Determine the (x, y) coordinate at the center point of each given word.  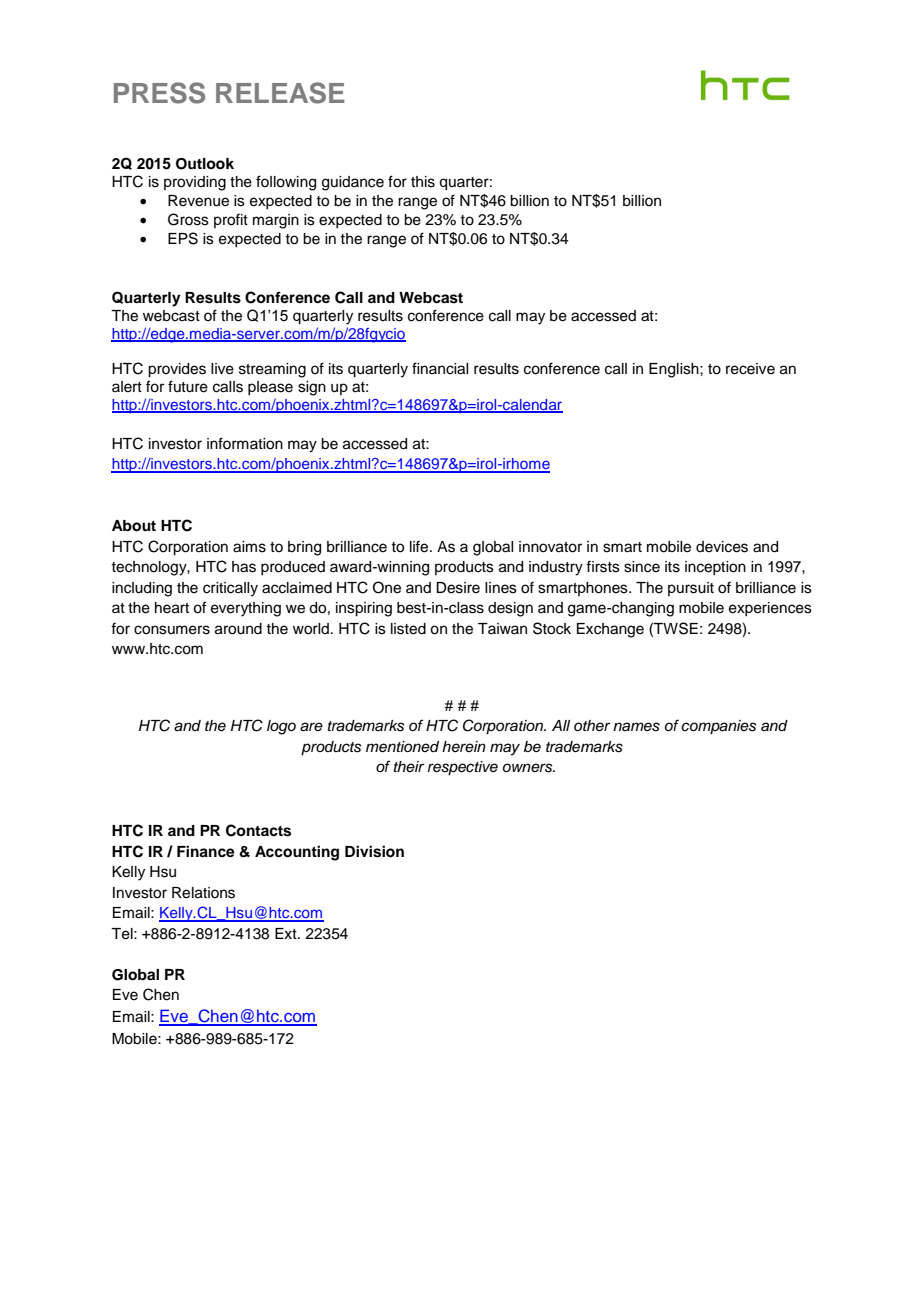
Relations (203, 893)
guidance (353, 183)
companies (718, 727)
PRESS (159, 93)
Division (374, 851)
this (423, 182)
